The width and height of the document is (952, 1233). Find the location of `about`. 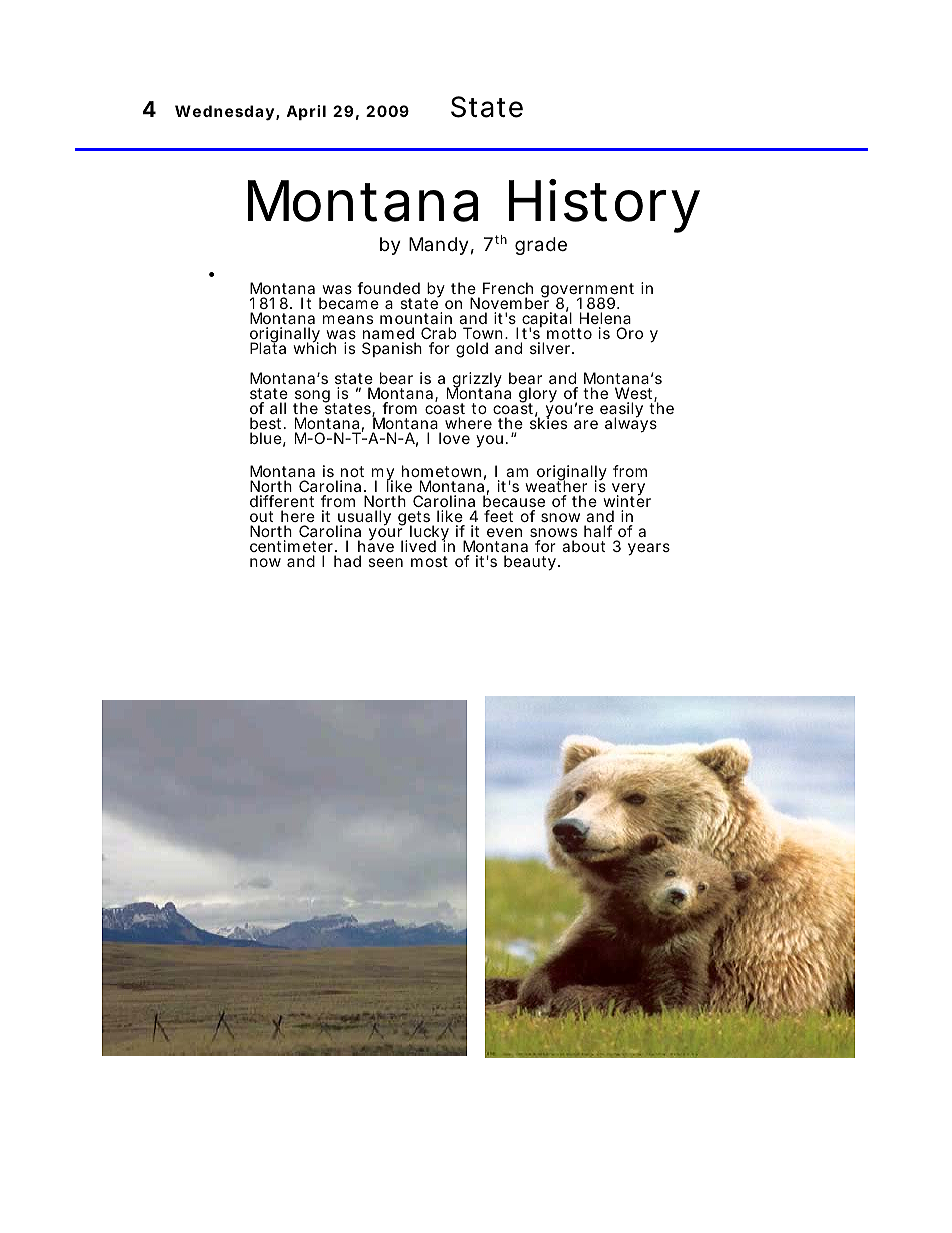

about is located at coordinates (583, 546).
